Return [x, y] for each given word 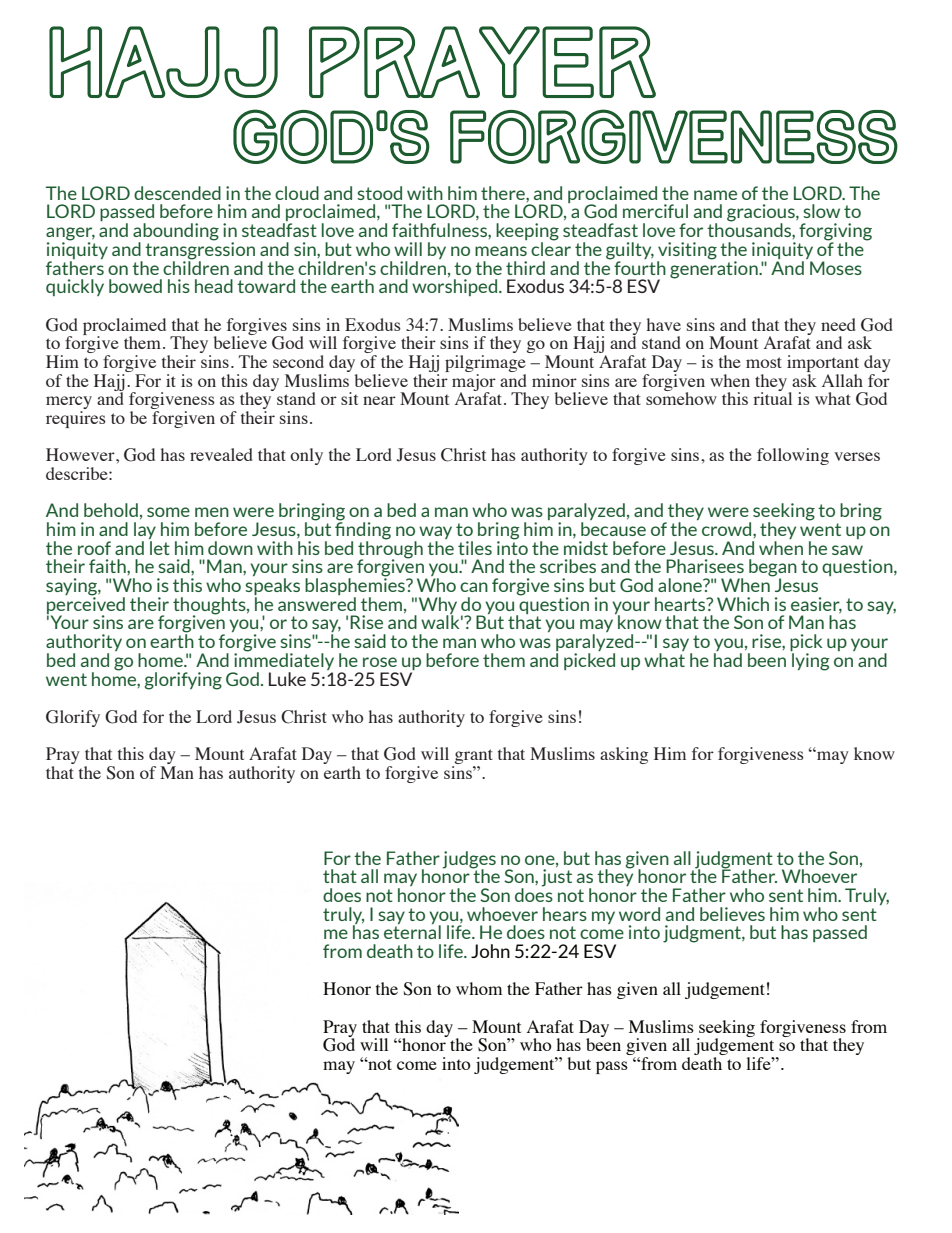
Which [743, 604]
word [639, 914]
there [504, 193]
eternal [412, 931]
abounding [176, 233]
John [490, 951]
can [474, 587]
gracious [762, 214]
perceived [86, 605]
